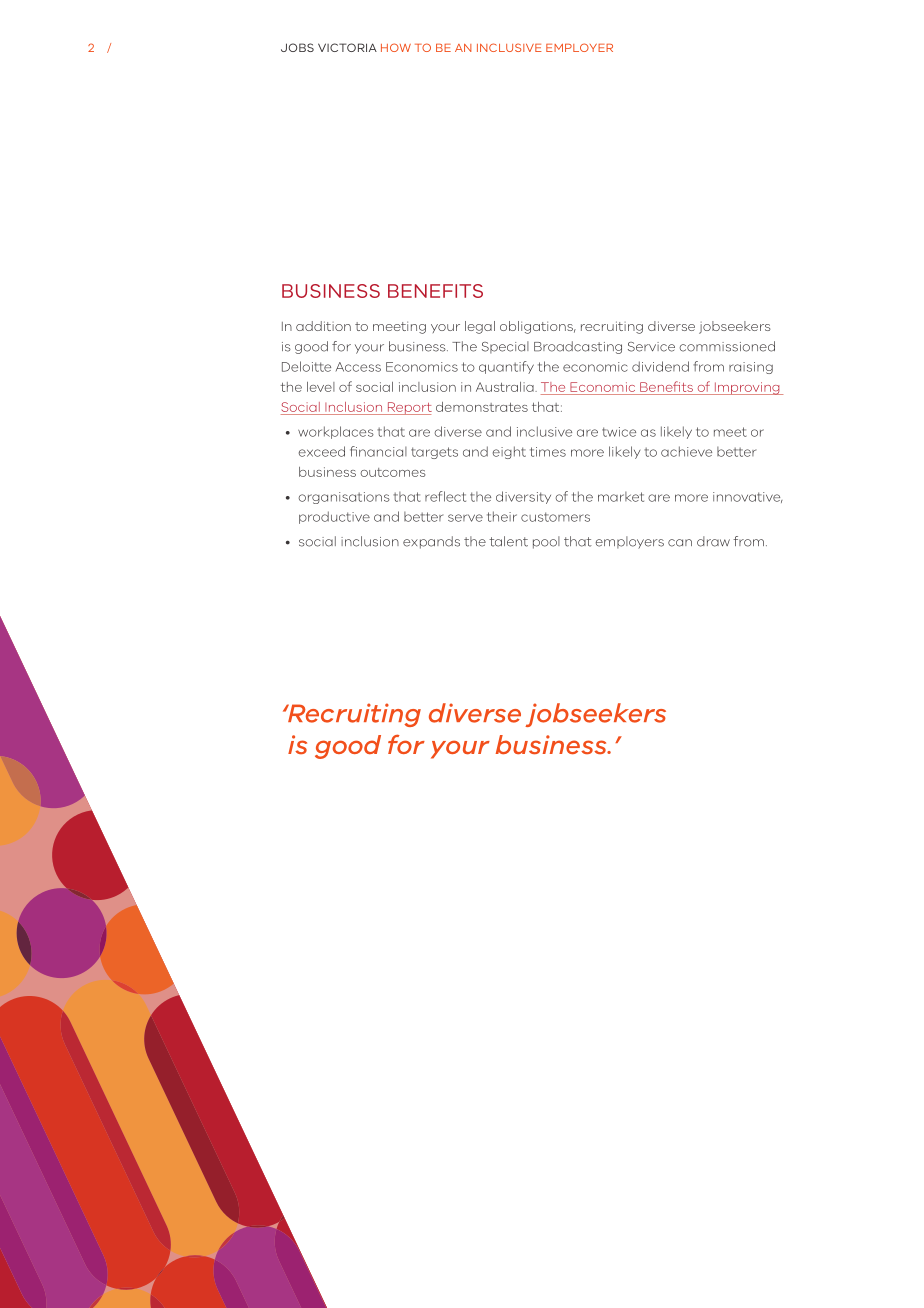  What do you see at coordinates (347, 47) in the page?
I see `VICTORIA` at bounding box center [347, 47].
